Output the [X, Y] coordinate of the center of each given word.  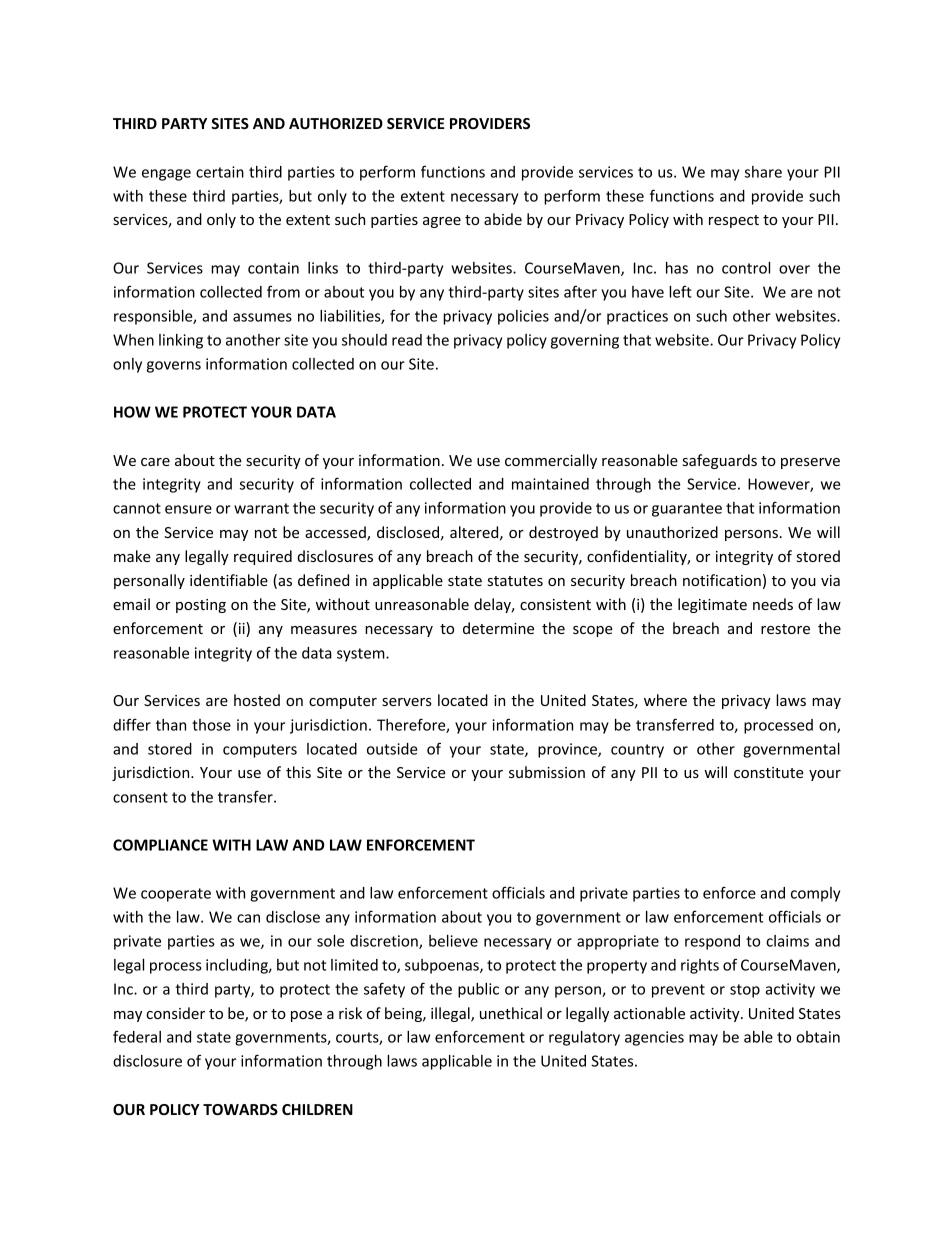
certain [220, 172]
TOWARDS [240, 1109]
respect [734, 221]
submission [547, 772]
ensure [188, 509]
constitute [769, 772]
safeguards [720, 461]
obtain [818, 1037]
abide [503, 219]
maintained [550, 484]
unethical [511, 1013]
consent [140, 797]
